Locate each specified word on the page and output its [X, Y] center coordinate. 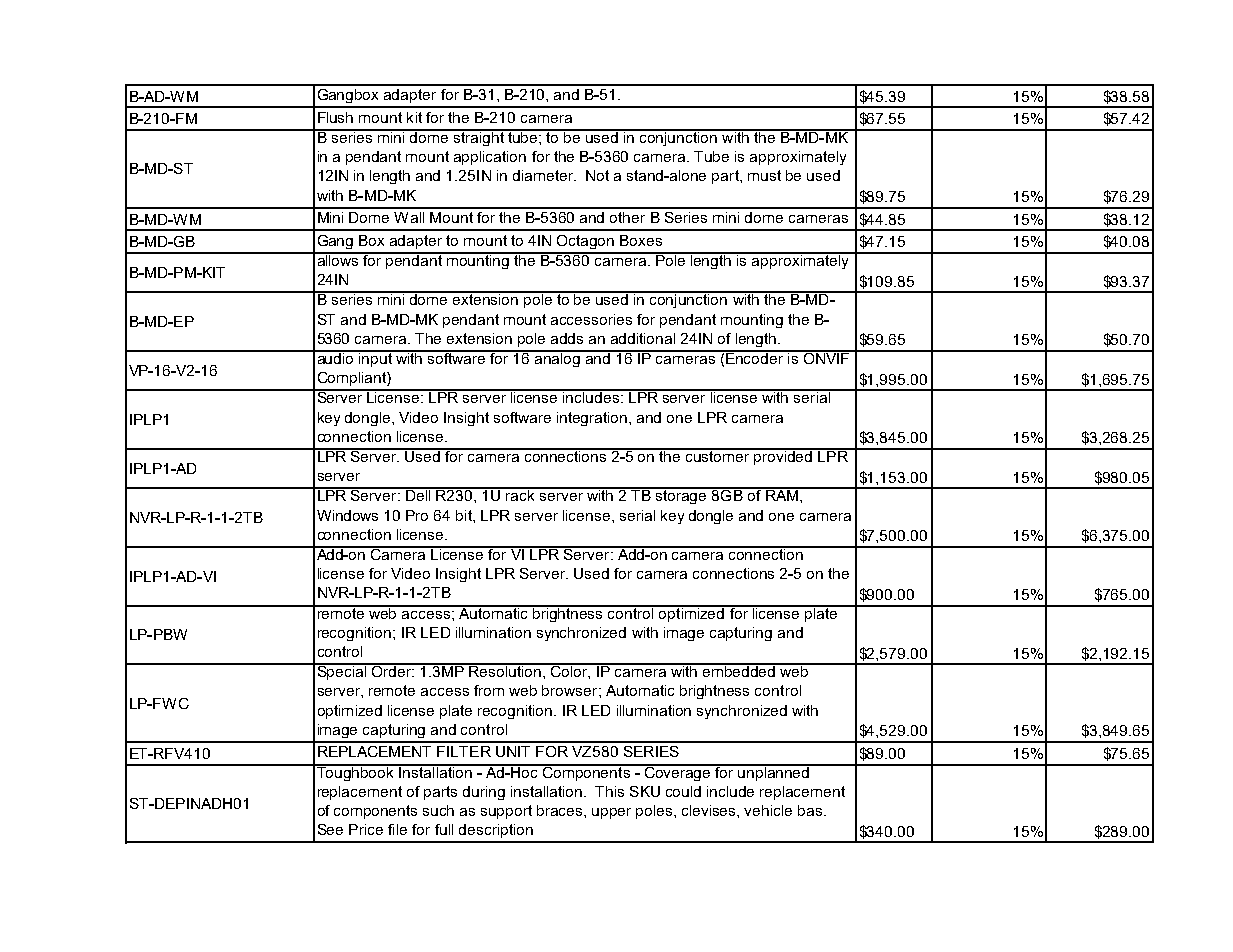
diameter [544, 175]
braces [561, 810]
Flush [335, 117]
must [764, 175]
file [397, 829]
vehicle [768, 810]
